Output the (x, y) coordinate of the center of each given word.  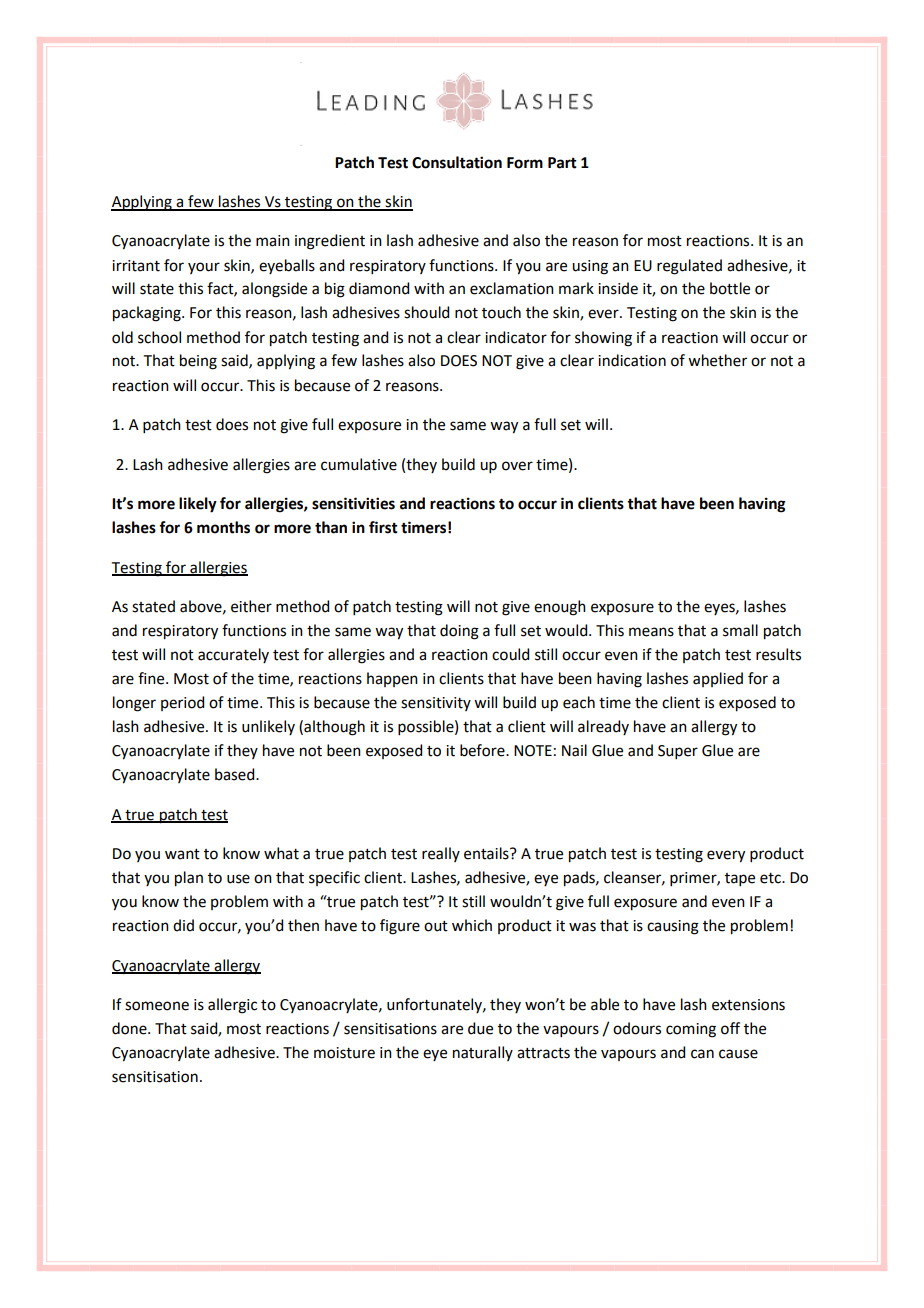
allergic (232, 1006)
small (740, 630)
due (480, 1028)
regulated (689, 267)
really (441, 854)
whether (717, 360)
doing (459, 632)
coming (691, 1030)
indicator (516, 337)
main (273, 241)
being (198, 362)
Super (678, 752)
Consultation (457, 162)
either (251, 606)
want (182, 854)
